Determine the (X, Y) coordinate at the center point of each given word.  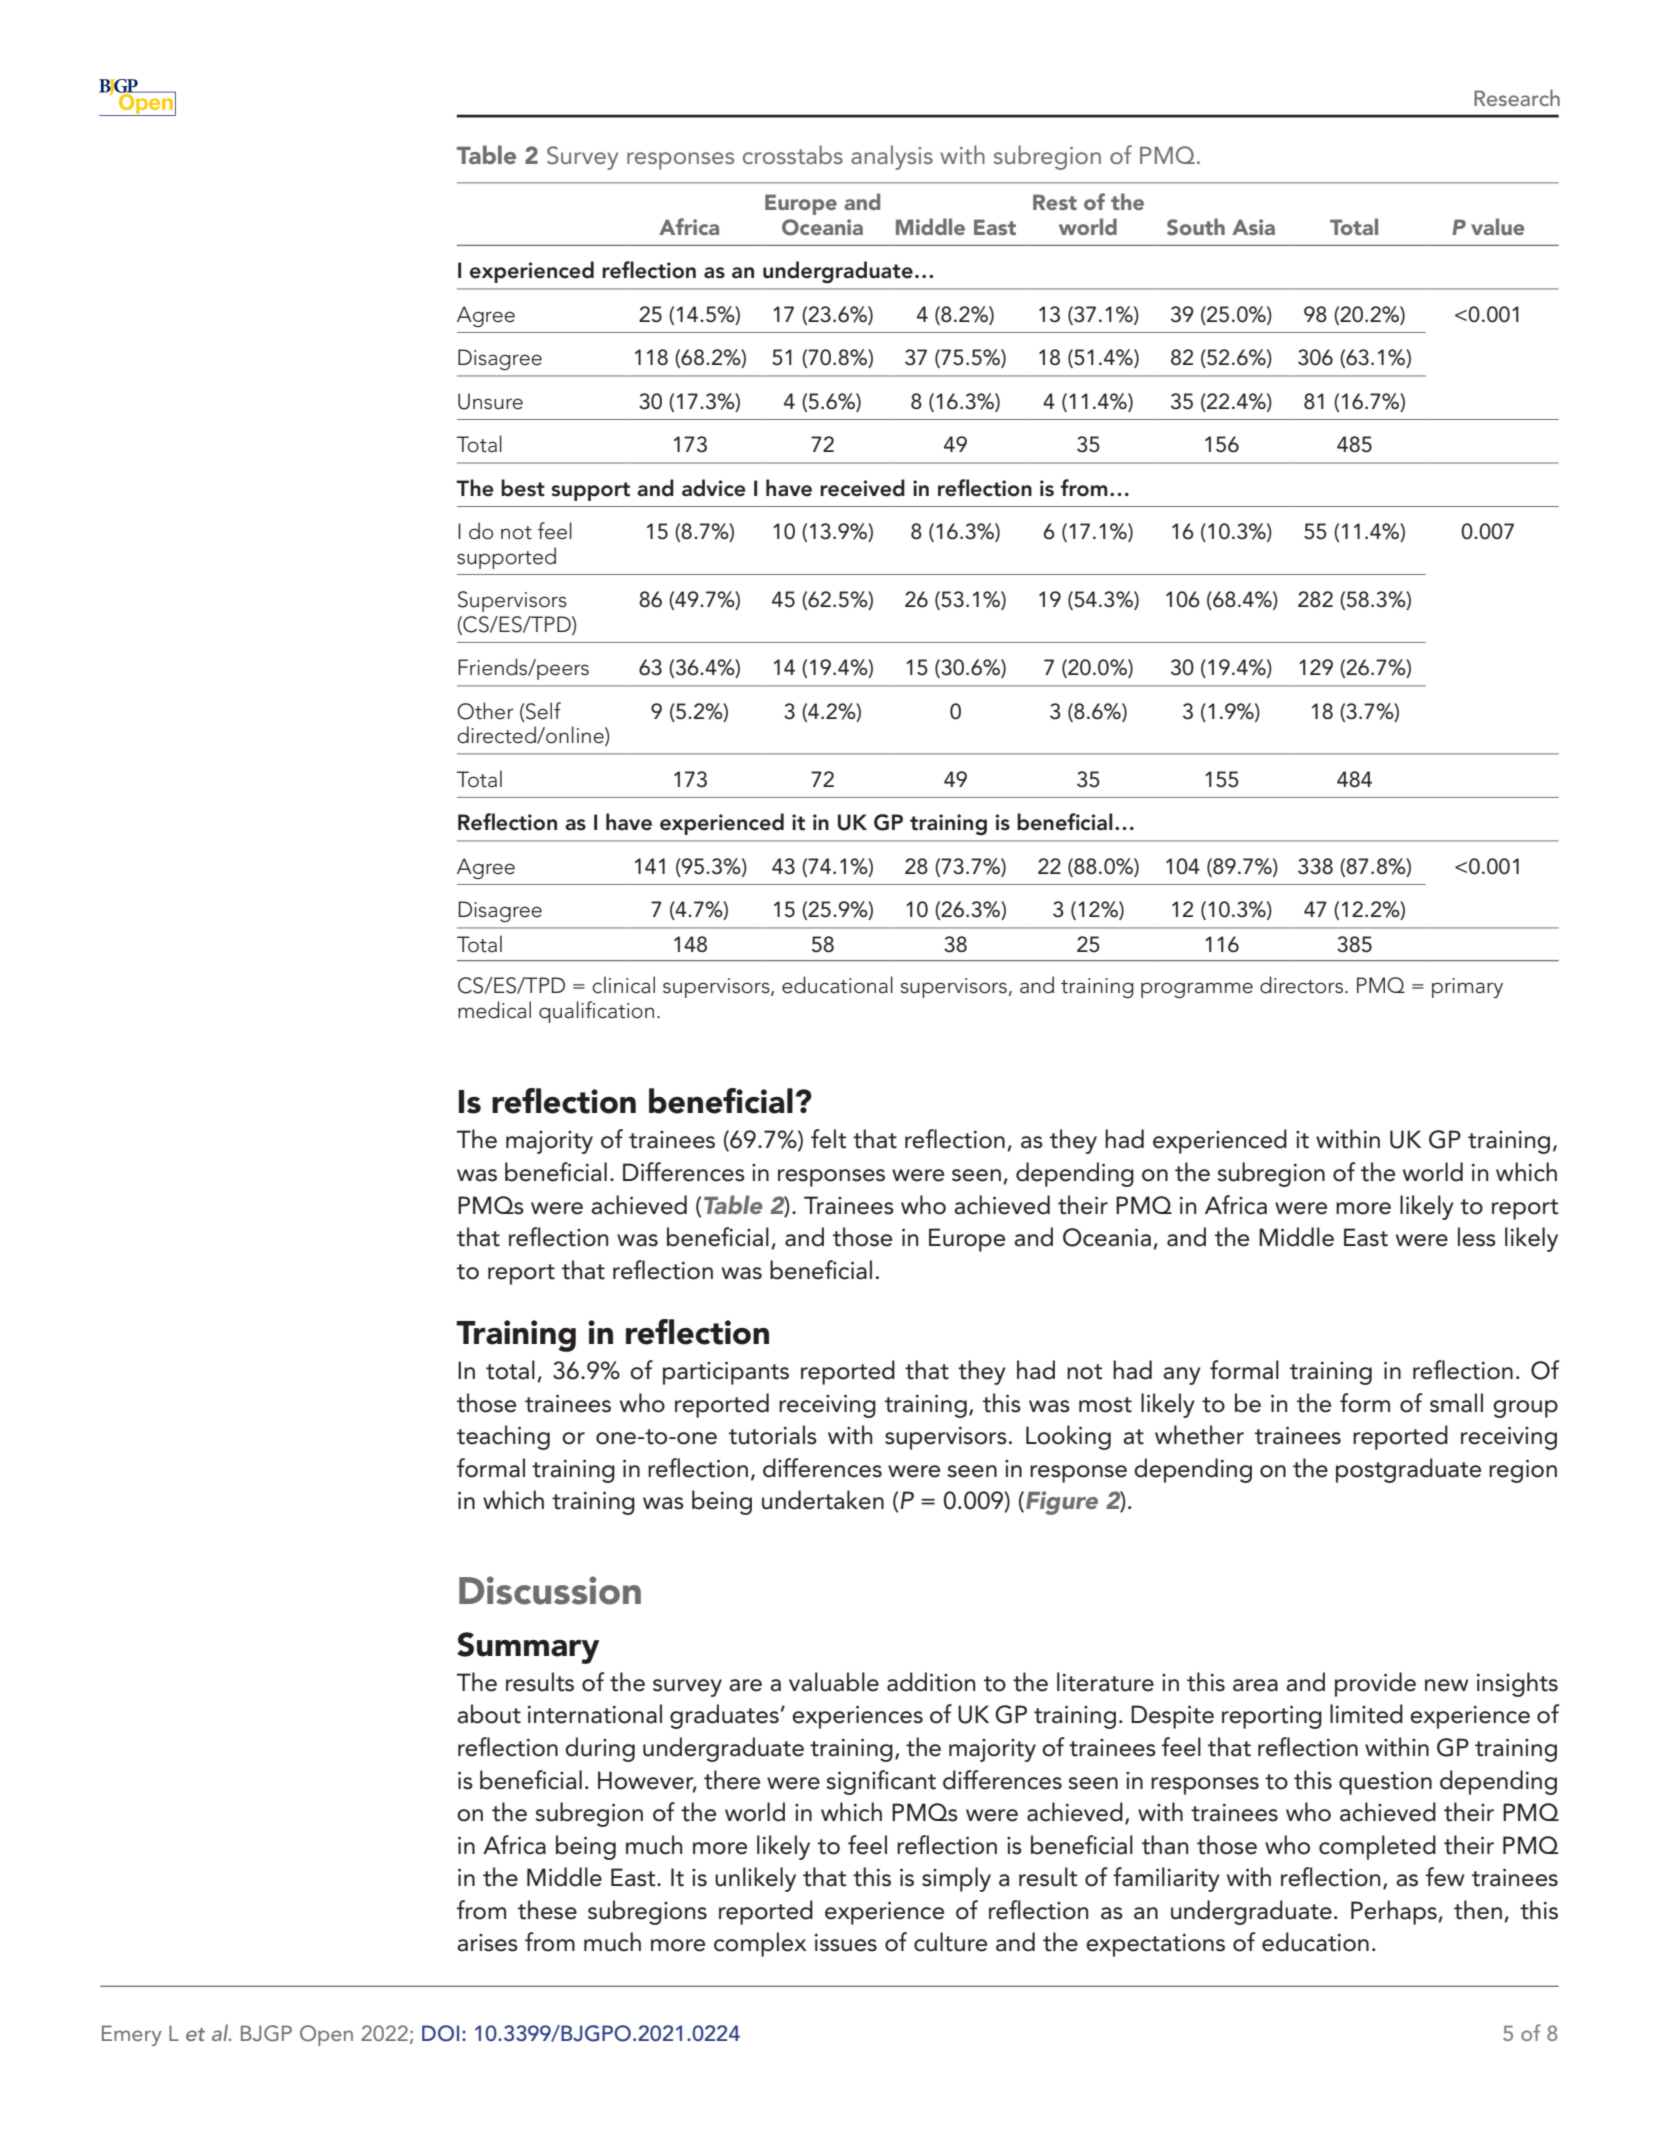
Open (326, 2035)
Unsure (490, 401)
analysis (892, 157)
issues (846, 1943)
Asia (1253, 227)
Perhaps (1395, 1912)
